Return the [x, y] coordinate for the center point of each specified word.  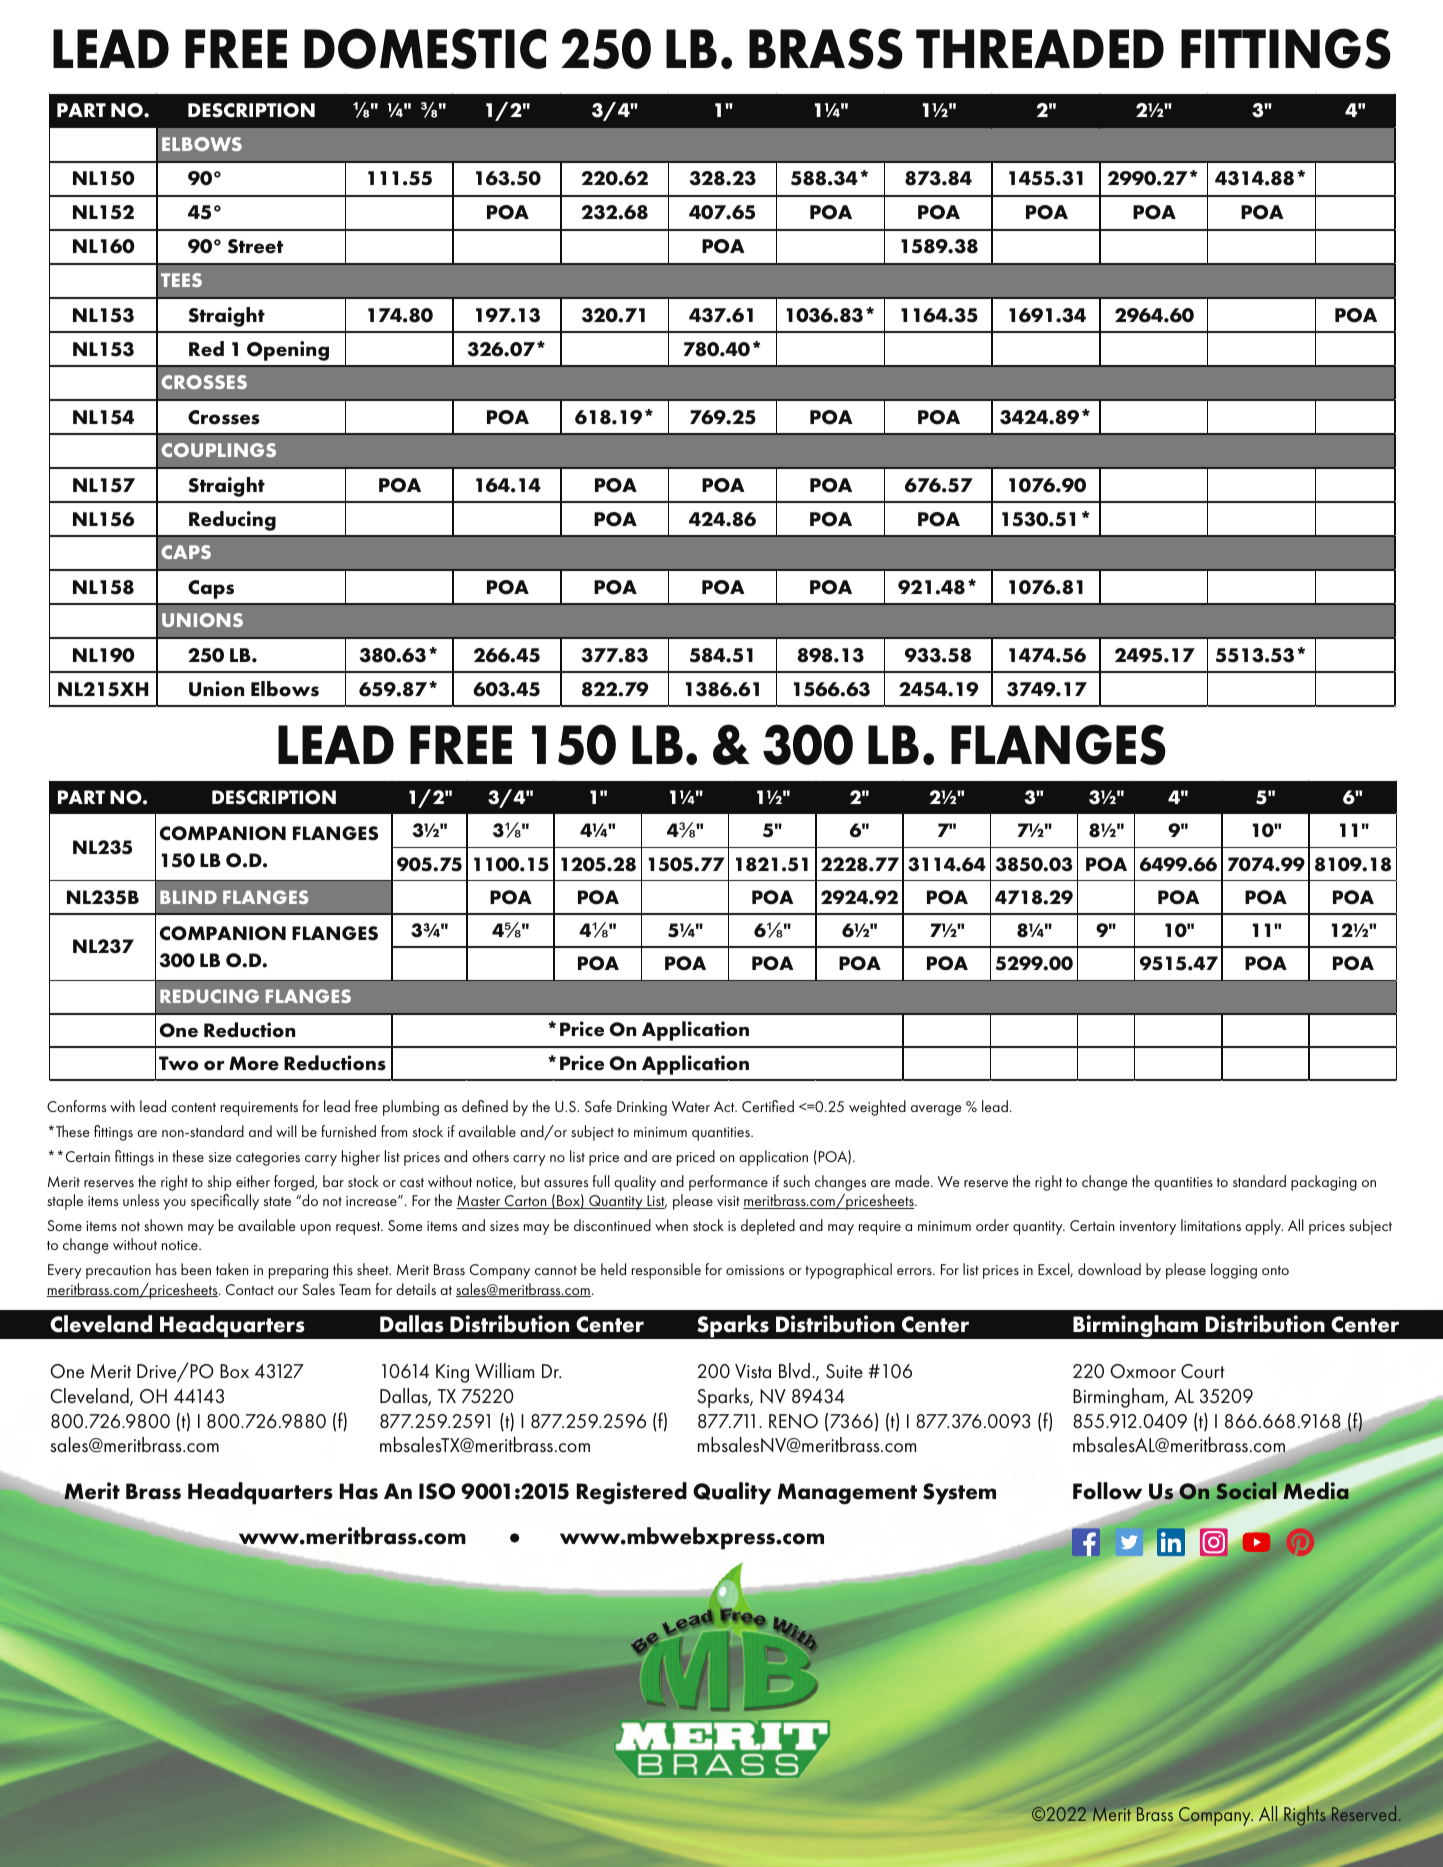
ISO [437, 1491]
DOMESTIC [425, 48]
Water [691, 1106]
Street [255, 246]
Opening [288, 351]
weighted [877, 1108]
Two [179, 1063]
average [936, 1110]
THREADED [1040, 48]
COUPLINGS [218, 450]
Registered [632, 1493]
